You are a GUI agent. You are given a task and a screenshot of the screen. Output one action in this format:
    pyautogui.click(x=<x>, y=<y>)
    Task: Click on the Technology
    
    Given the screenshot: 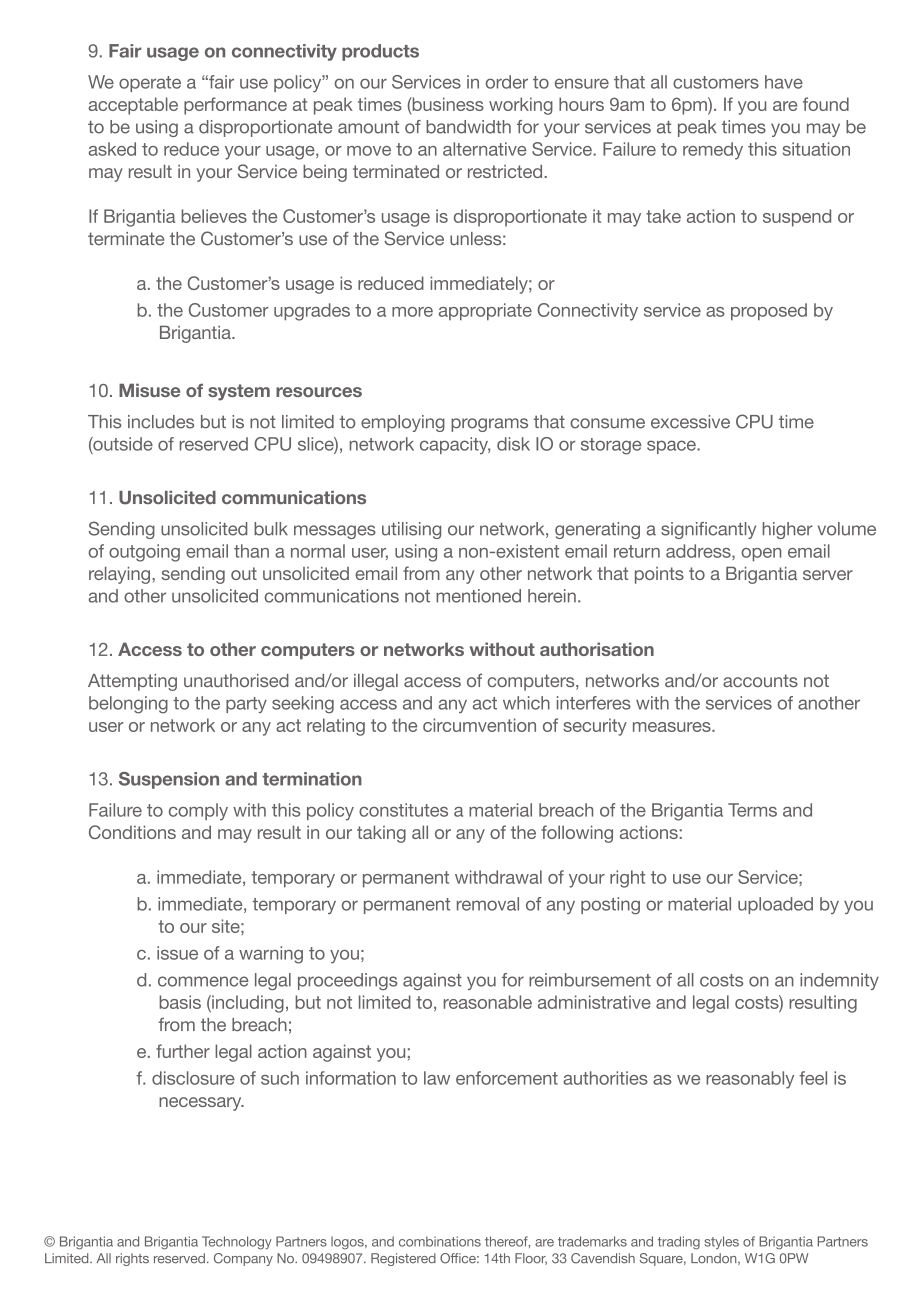 What is the action you would take?
    pyautogui.click(x=237, y=1243)
